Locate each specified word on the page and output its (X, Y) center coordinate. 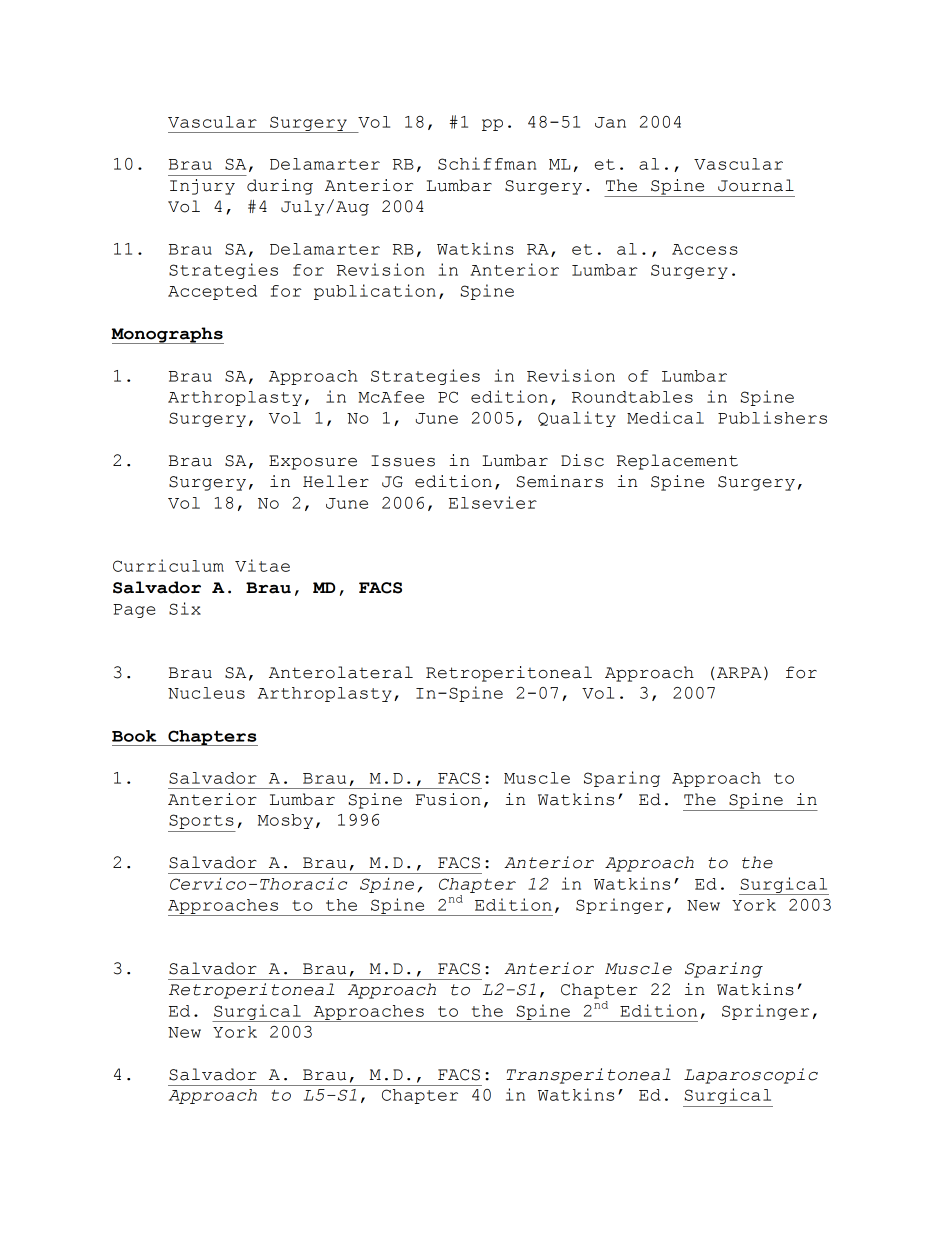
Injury (202, 187)
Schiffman (487, 163)
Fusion (448, 799)
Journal (756, 185)
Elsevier (493, 502)
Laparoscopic (751, 1076)
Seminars (560, 481)
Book (134, 736)
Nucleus (206, 693)
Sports (202, 823)
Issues (403, 461)
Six (185, 608)
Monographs (167, 335)
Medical (665, 417)
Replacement (677, 462)
